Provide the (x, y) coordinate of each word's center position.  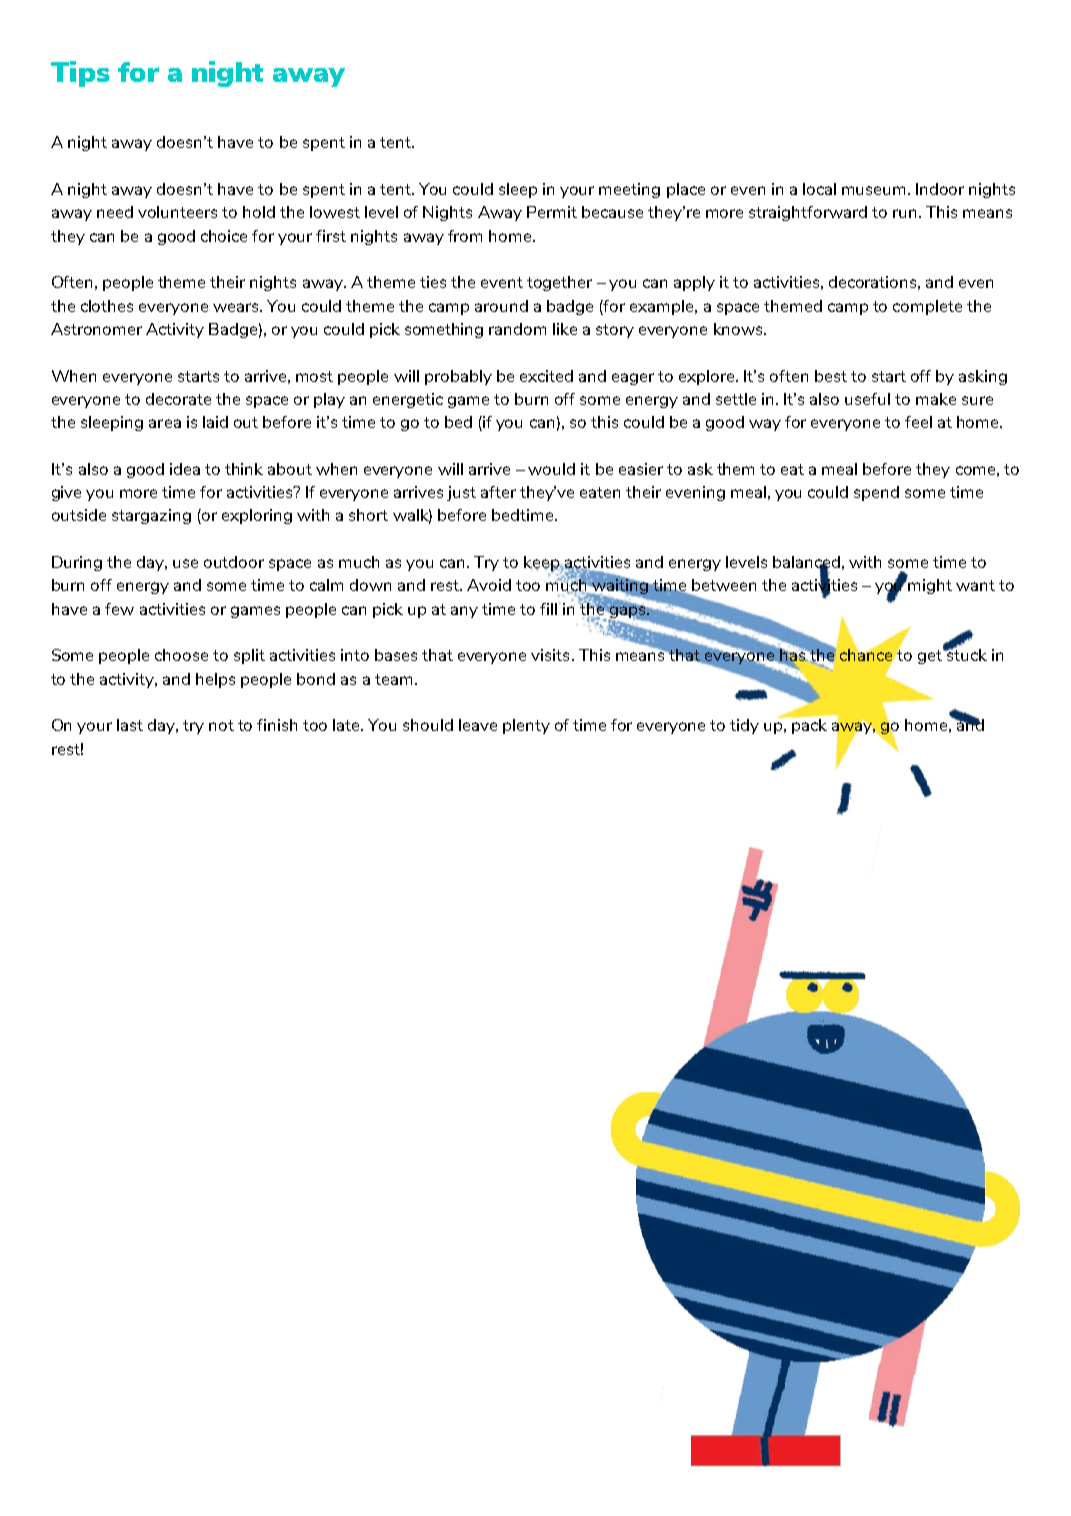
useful (867, 399)
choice (224, 236)
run (904, 213)
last (130, 725)
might (930, 586)
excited (546, 376)
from (465, 236)
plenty (526, 726)
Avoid (489, 585)
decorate (178, 399)
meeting (629, 190)
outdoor (234, 562)
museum (875, 190)
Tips (80, 74)
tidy (744, 726)
